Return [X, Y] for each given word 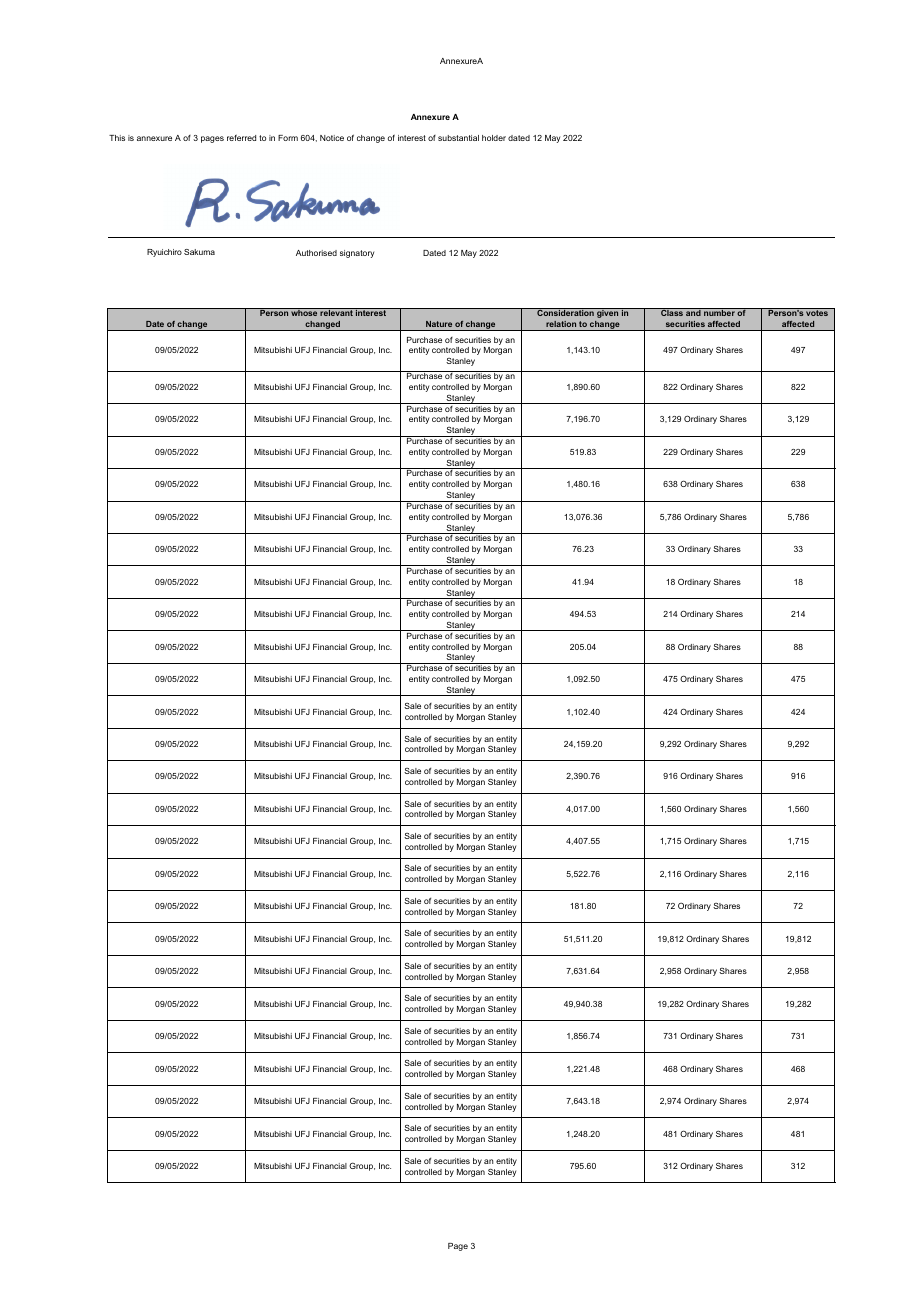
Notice [332, 138]
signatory [357, 254]
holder [494, 138]
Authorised [316, 253]
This [117, 138]
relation [561, 325]
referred [241, 137]
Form [288, 138]
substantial [458, 138]
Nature [439, 325]
